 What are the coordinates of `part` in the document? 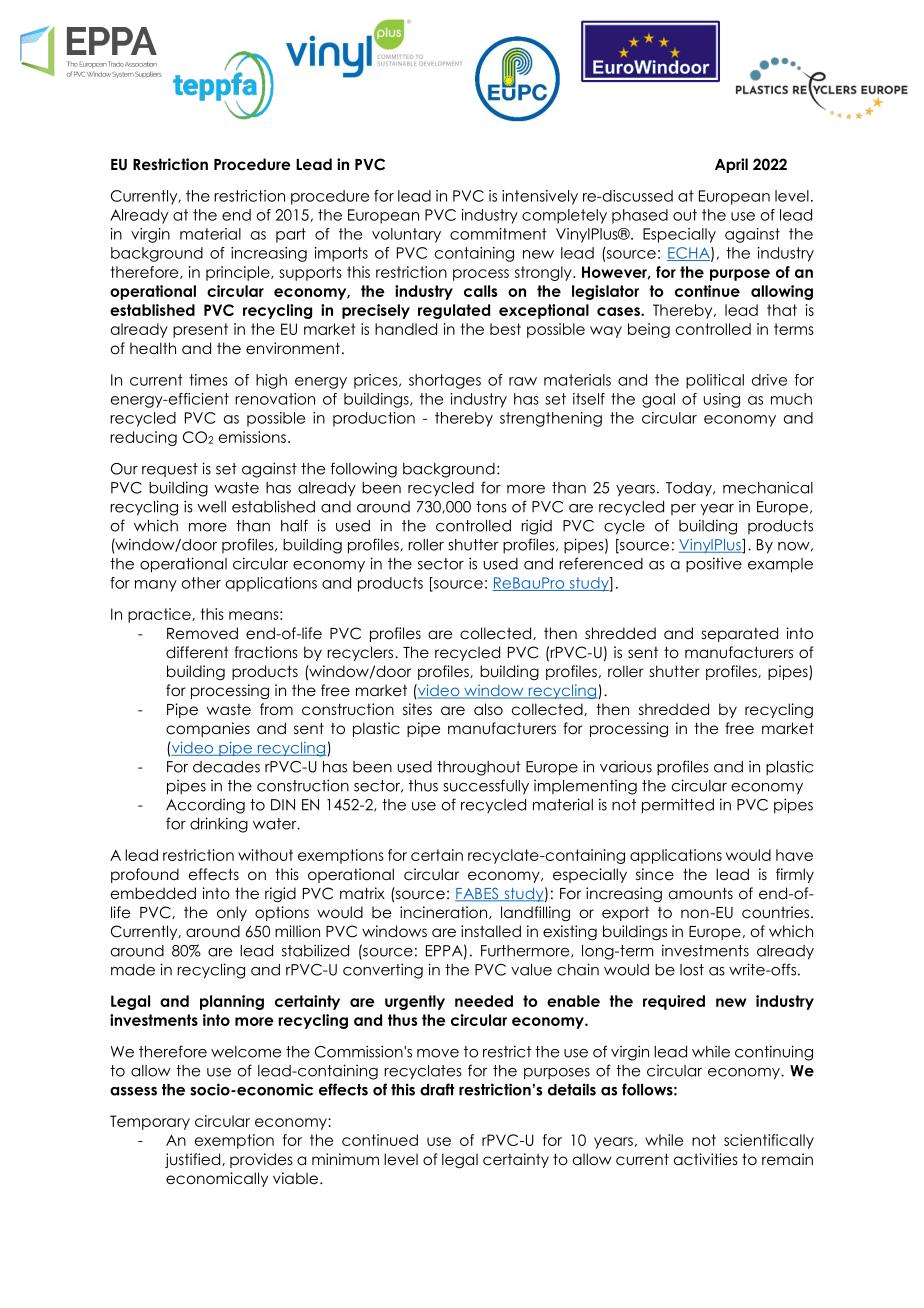 It's located at (291, 235).
